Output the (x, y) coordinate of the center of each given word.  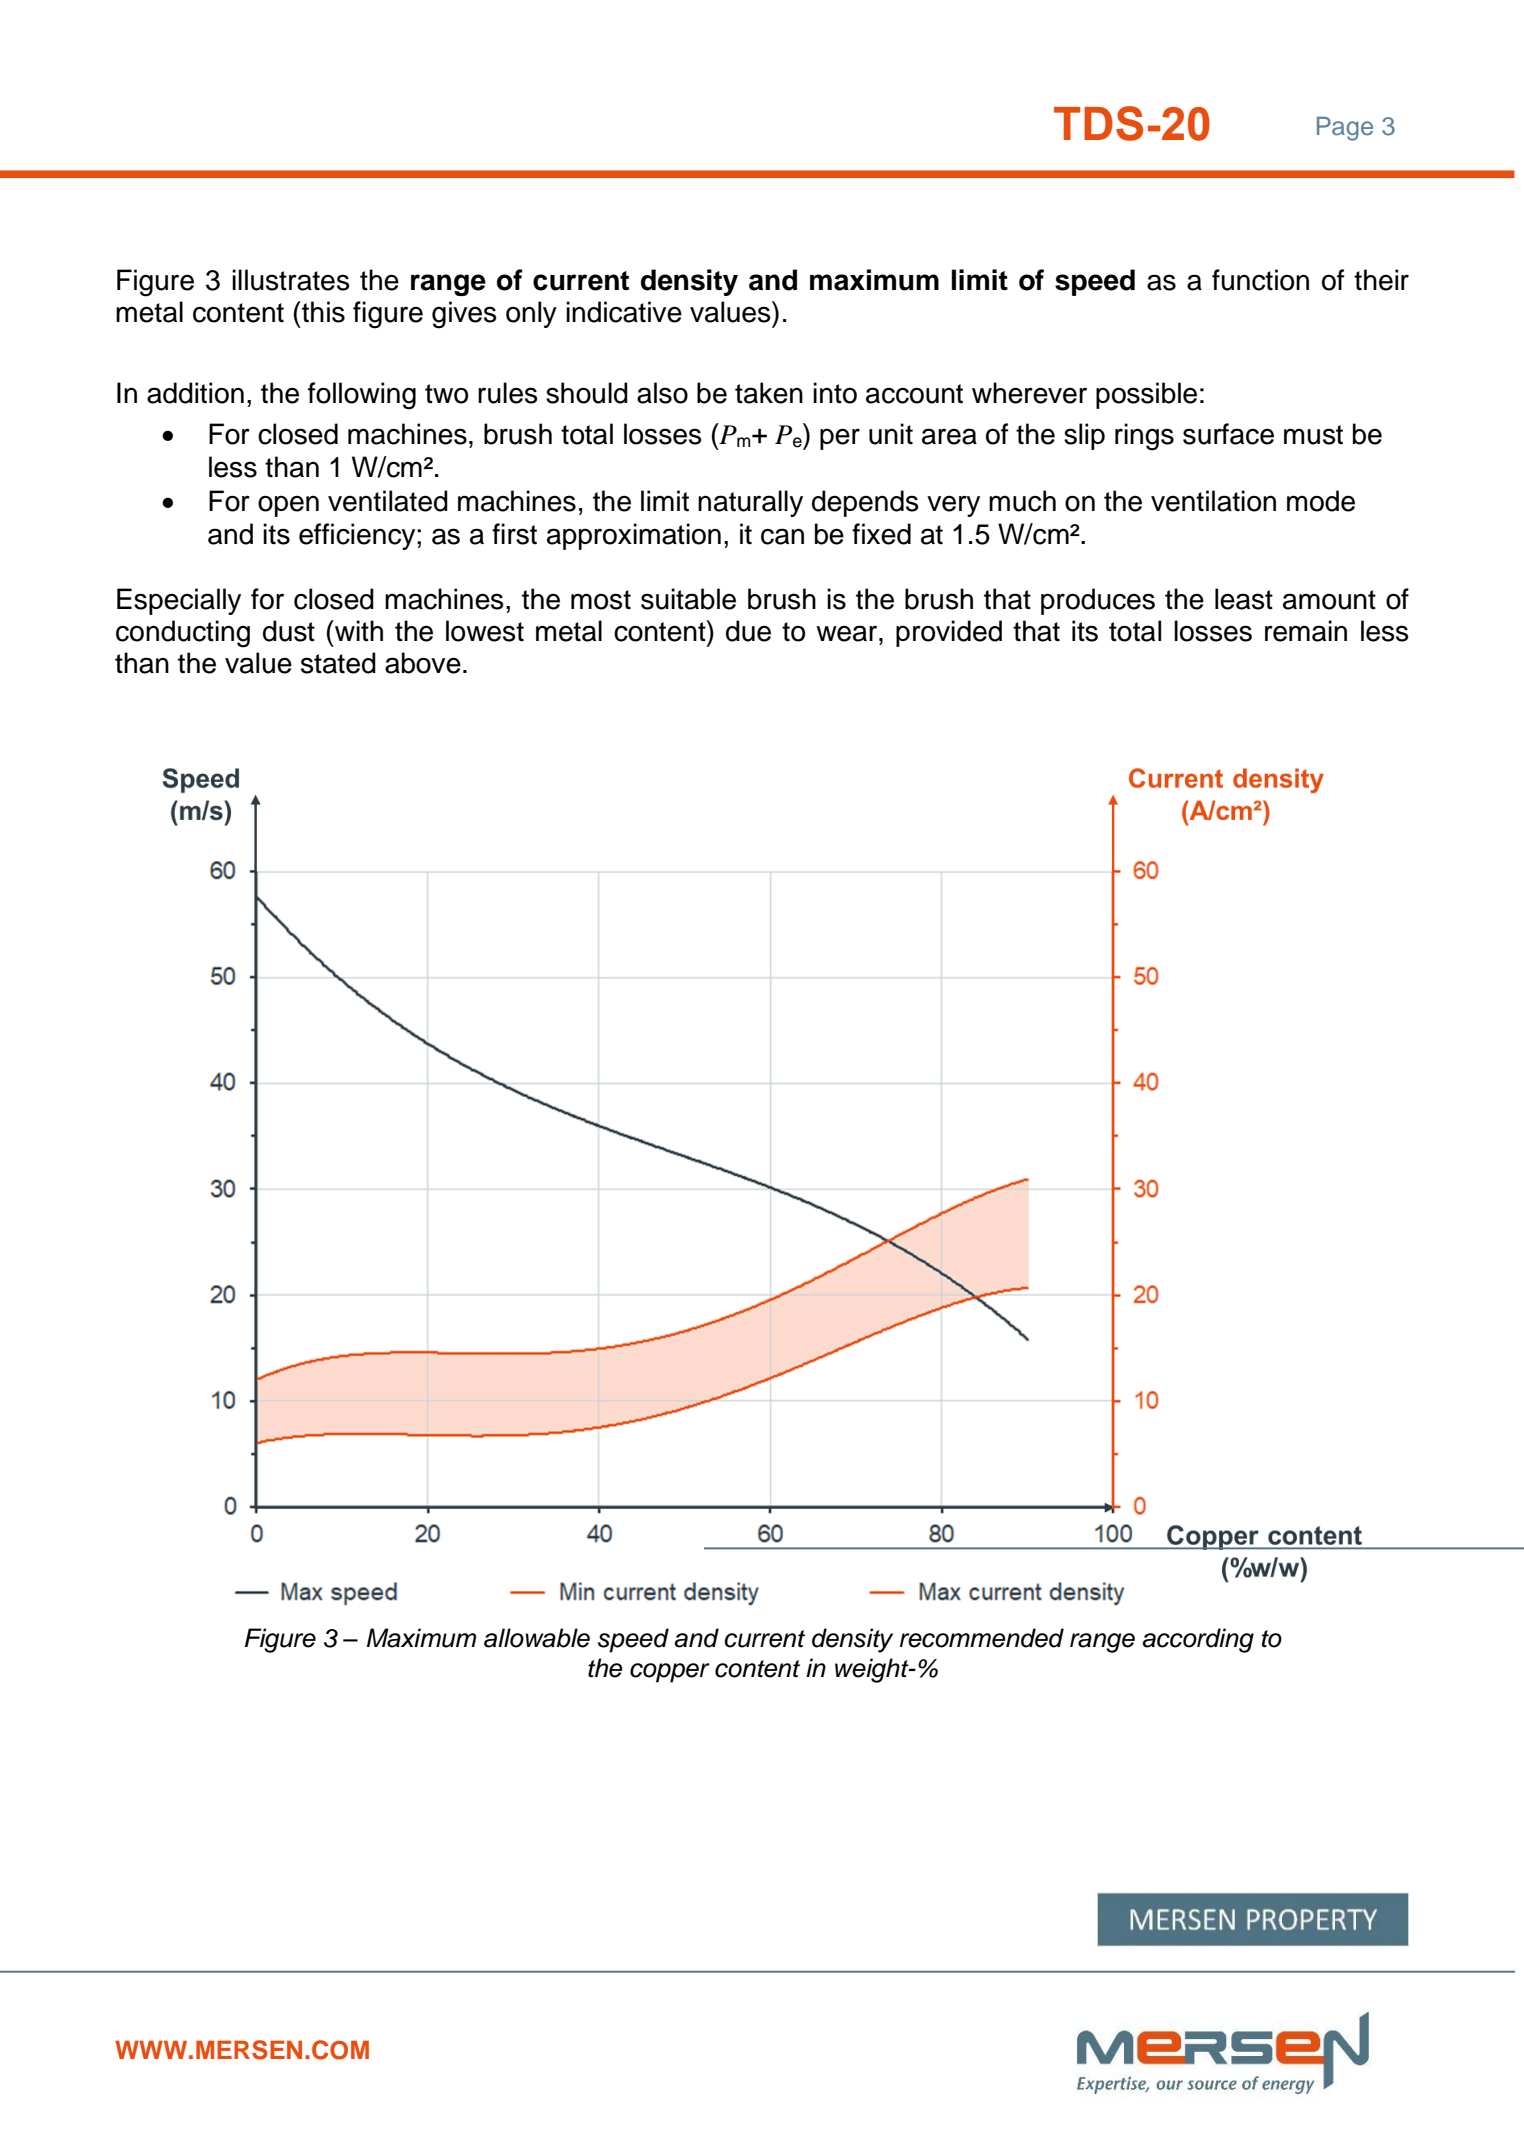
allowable (537, 1638)
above (423, 663)
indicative (624, 312)
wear (848, 633)
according (1198, 1640)
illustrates (290, 280)
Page (1345, 129)
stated (338, 663)
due (748, 631)
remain (1306, 631)
